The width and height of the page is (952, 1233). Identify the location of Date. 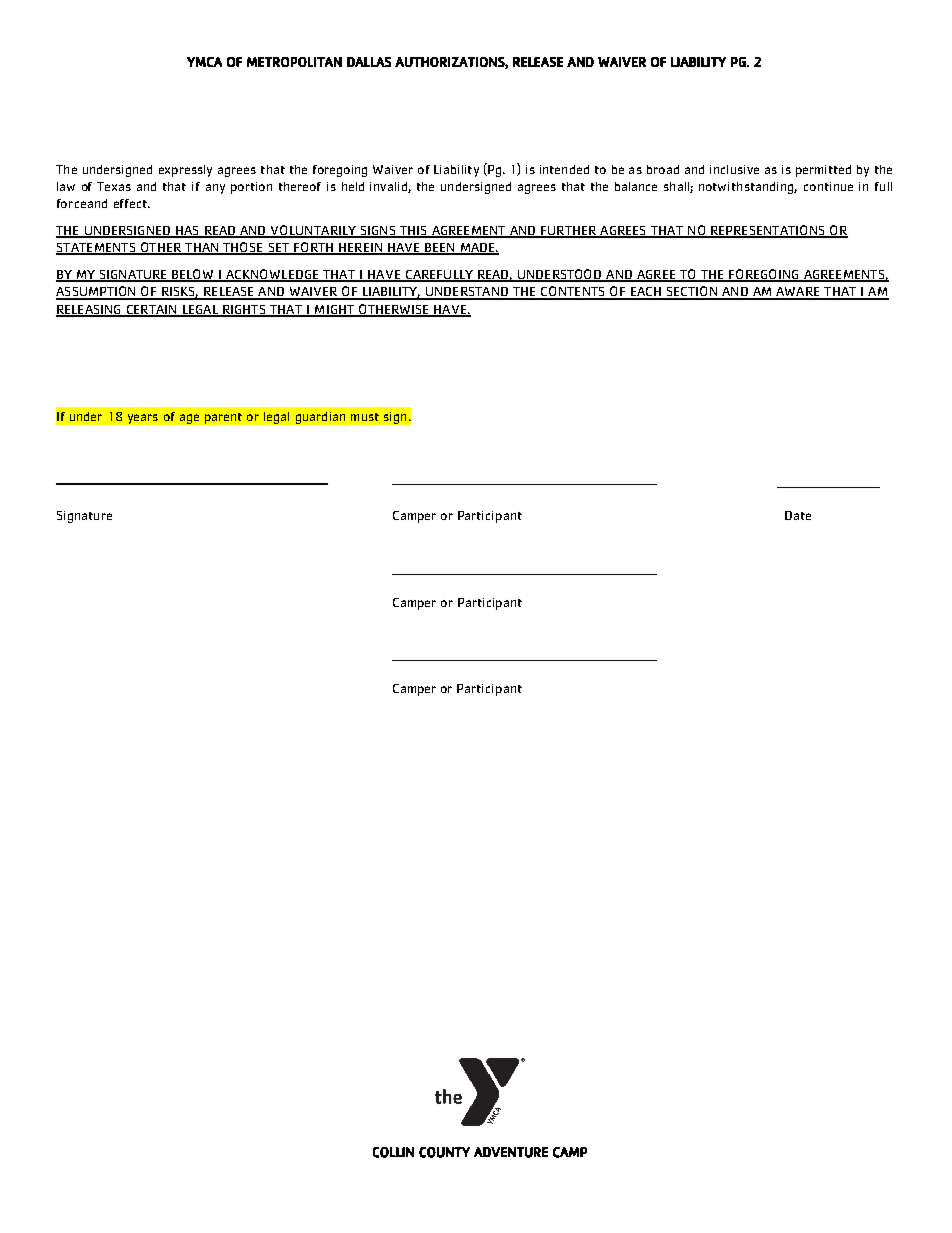
(798, 515).
